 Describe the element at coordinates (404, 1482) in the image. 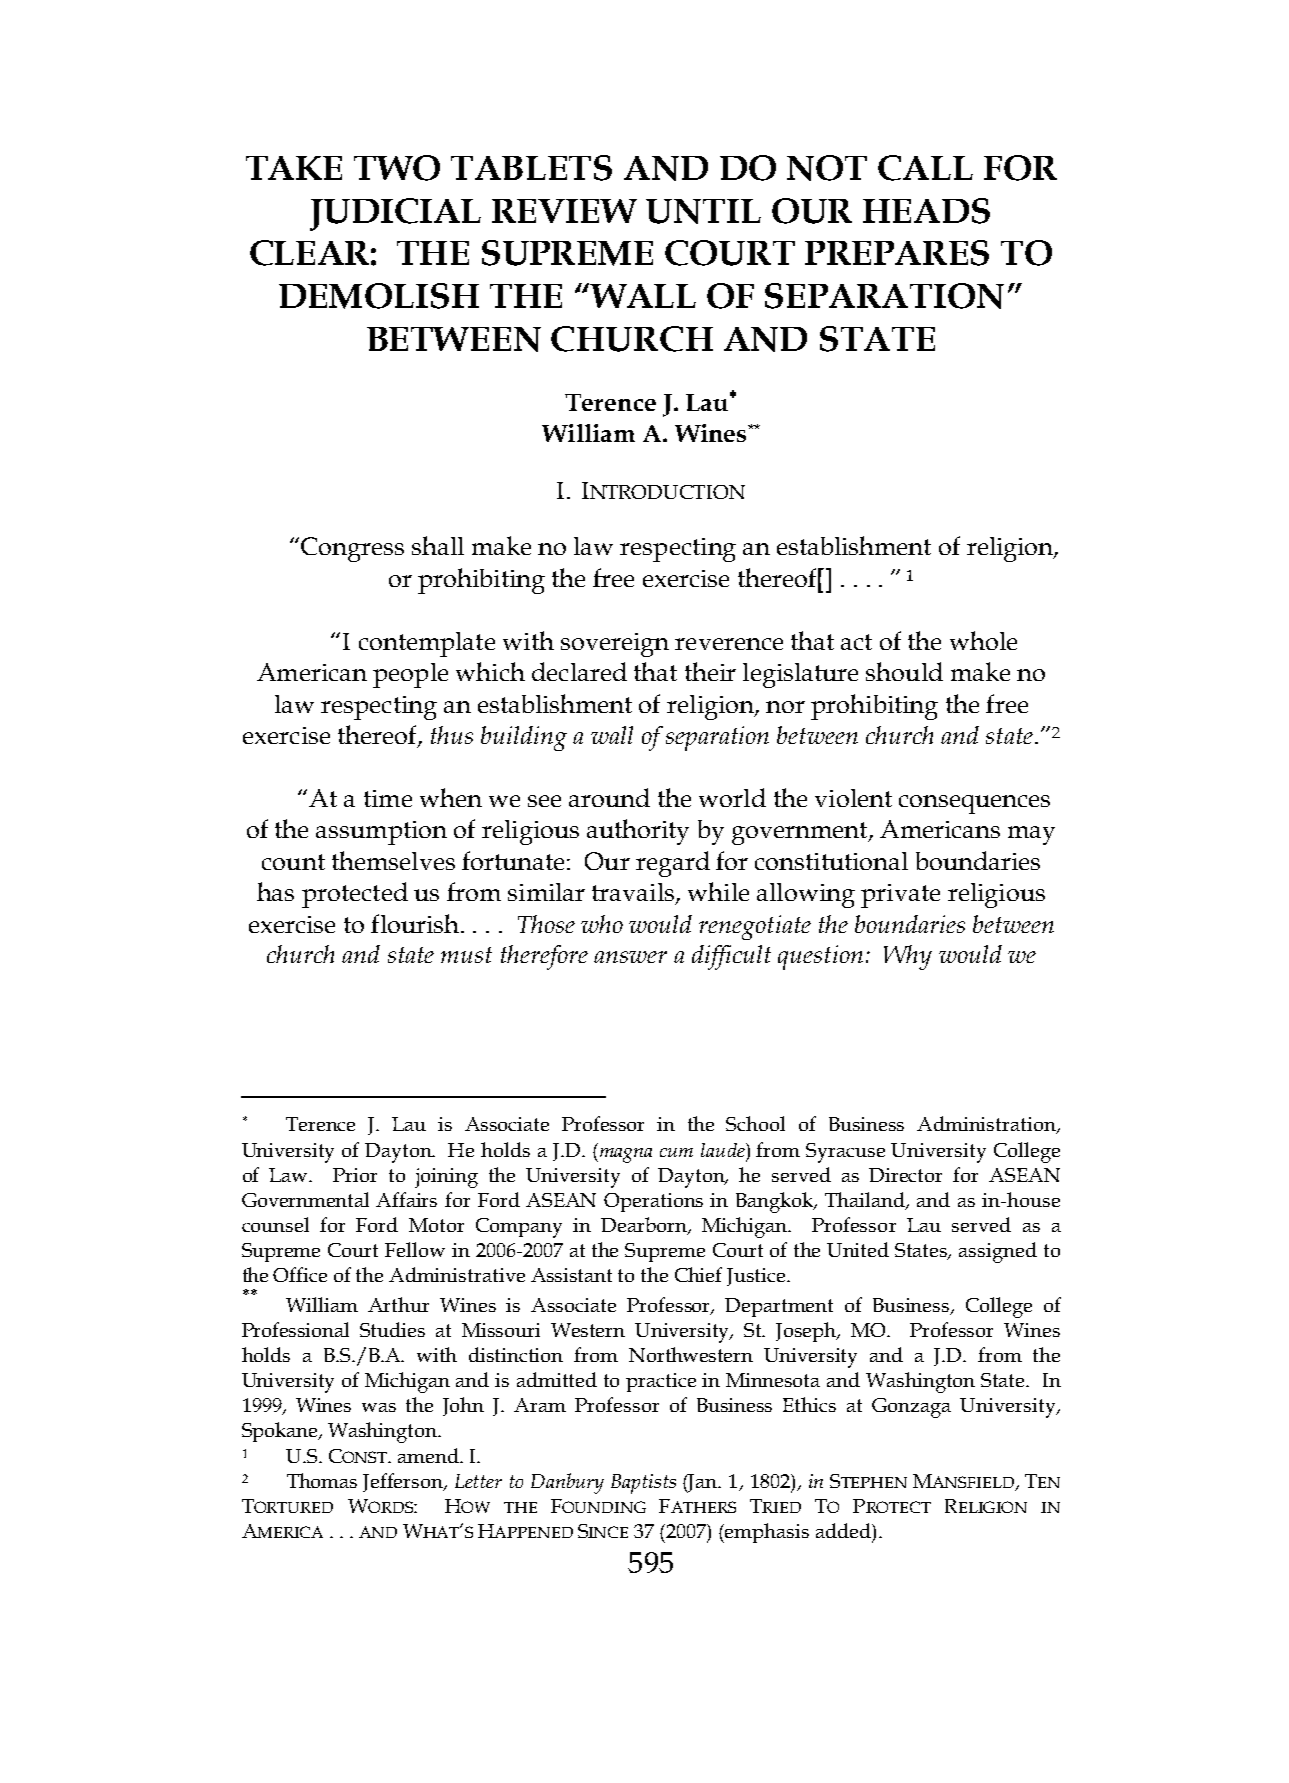

I see `Jefferson` at that location.
